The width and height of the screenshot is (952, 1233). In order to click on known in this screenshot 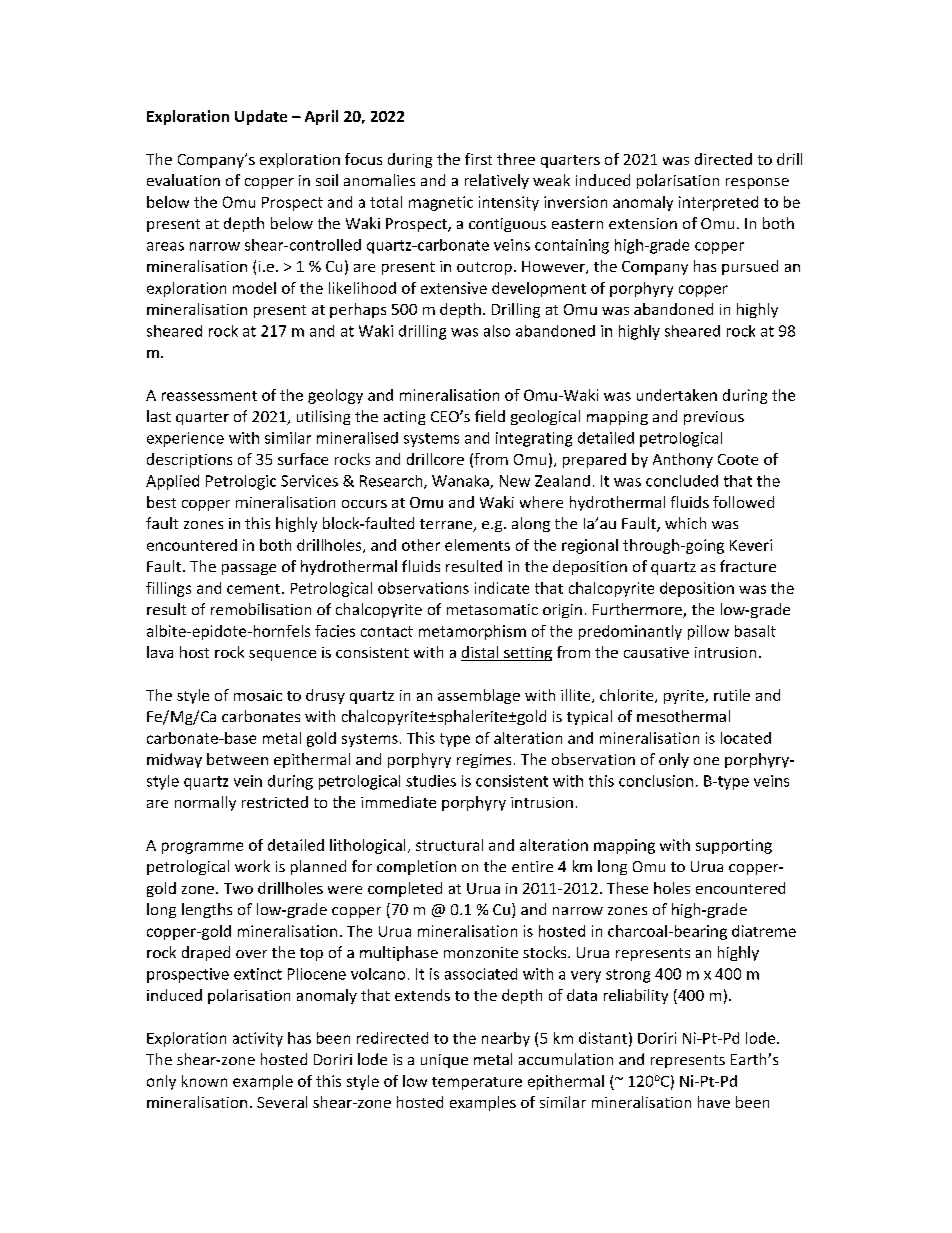, I will do `click(204, 1081)`.
